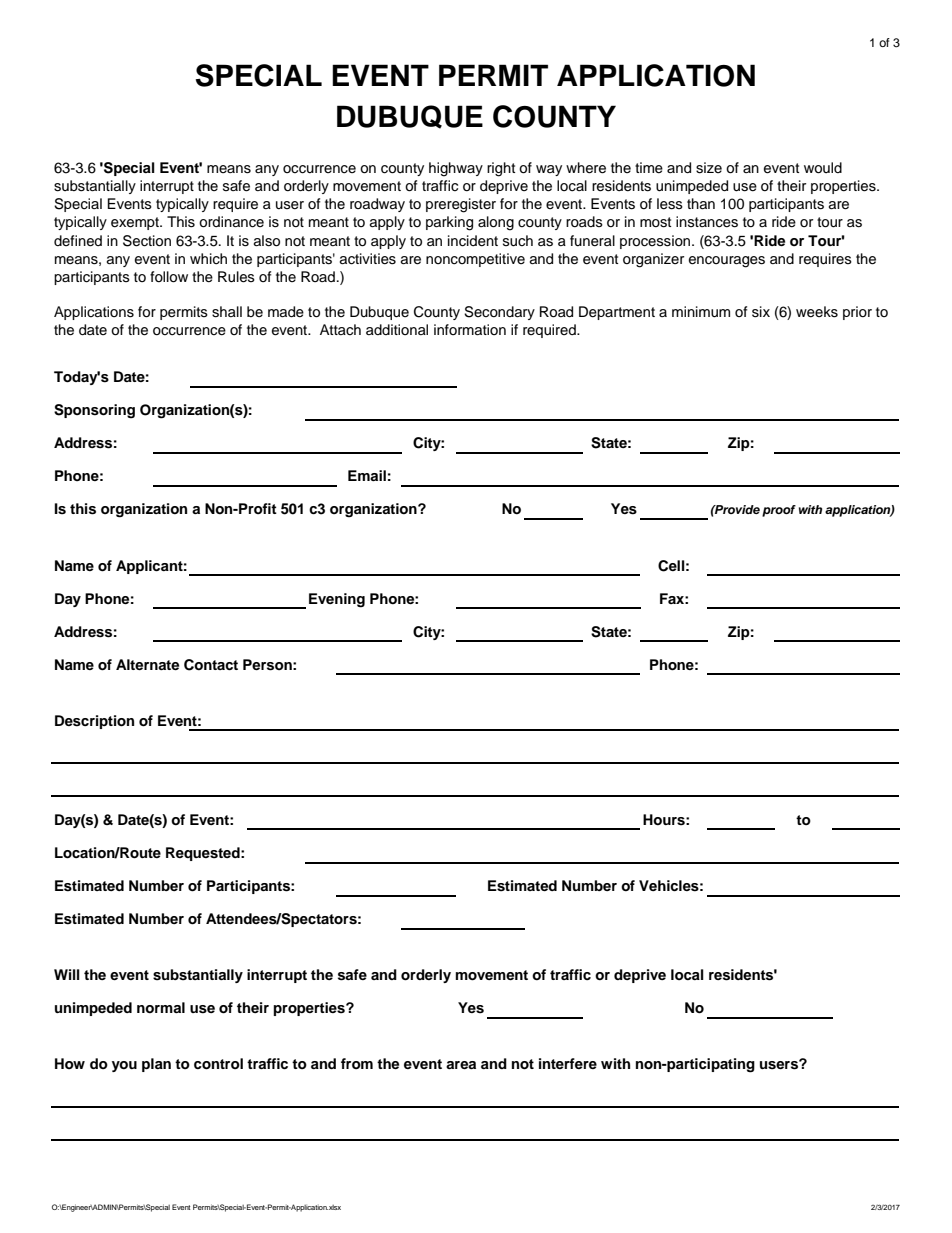 This screenshot has height=1233, width=952. I want to click on highway, so click(456, 169).
